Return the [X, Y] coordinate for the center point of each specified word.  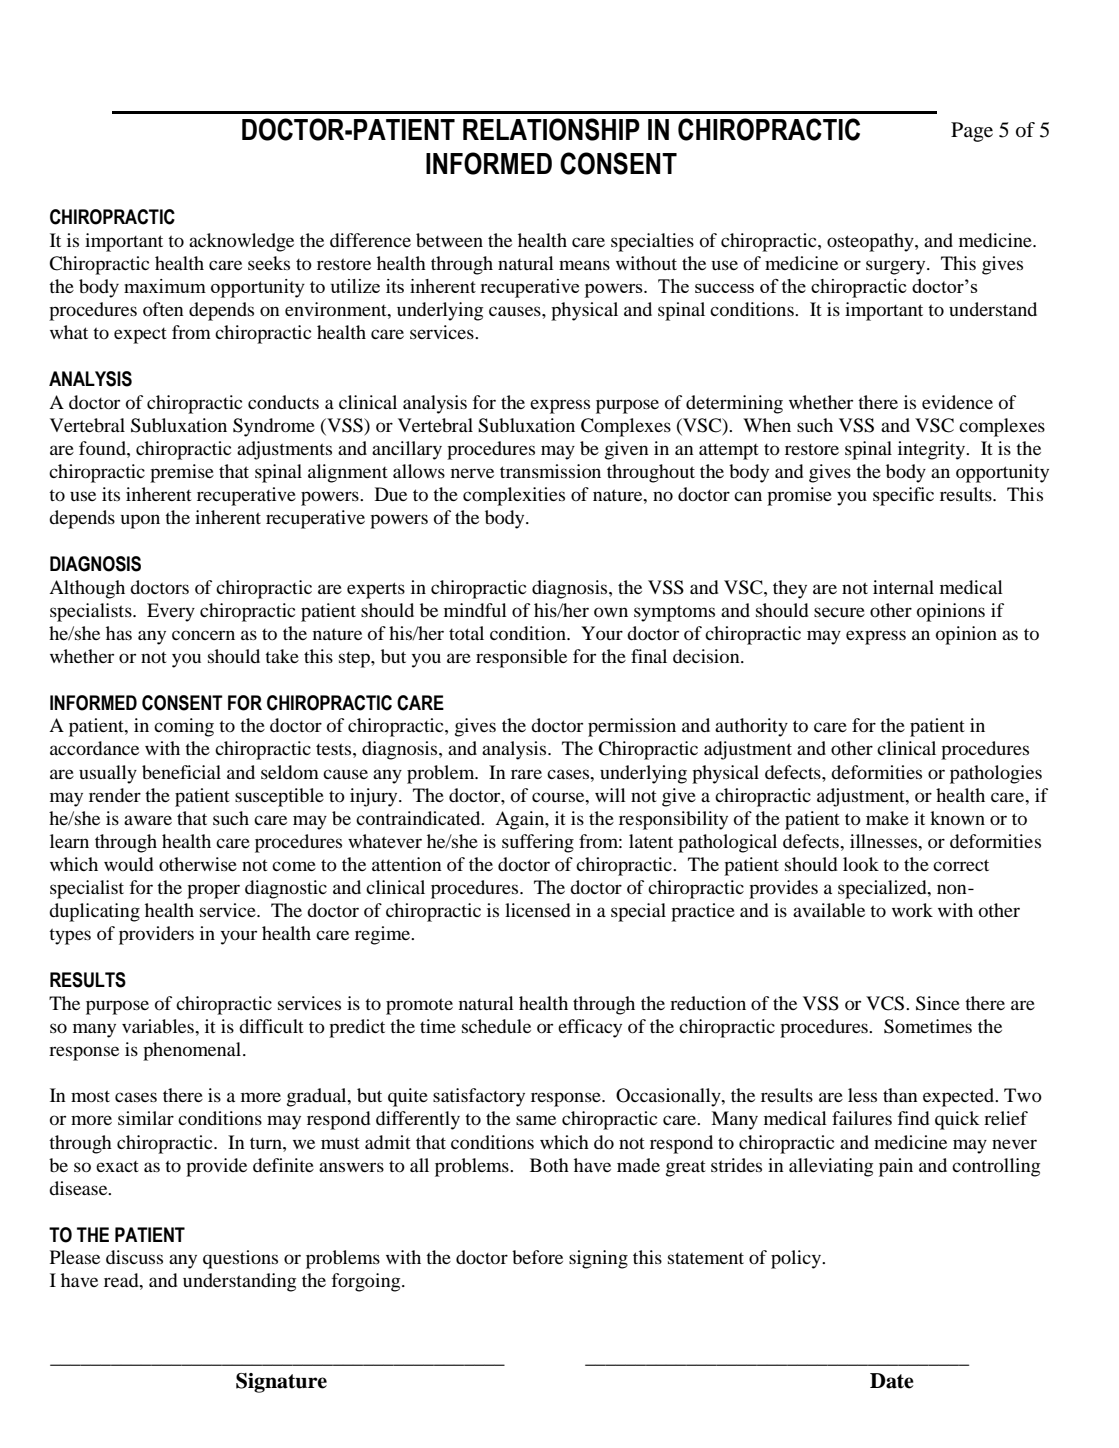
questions [240, 1259]
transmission [550, 471]
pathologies [996, 774]
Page [972, 132]
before [537, 1257]
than [900, 1095]
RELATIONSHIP [551, 129]
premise [182, 473]
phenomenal [193, 1051]
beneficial [181, 772]
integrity [933, 450]
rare [526, 774]
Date [892, 1381]
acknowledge [241, 242]
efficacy [590, 1028]
